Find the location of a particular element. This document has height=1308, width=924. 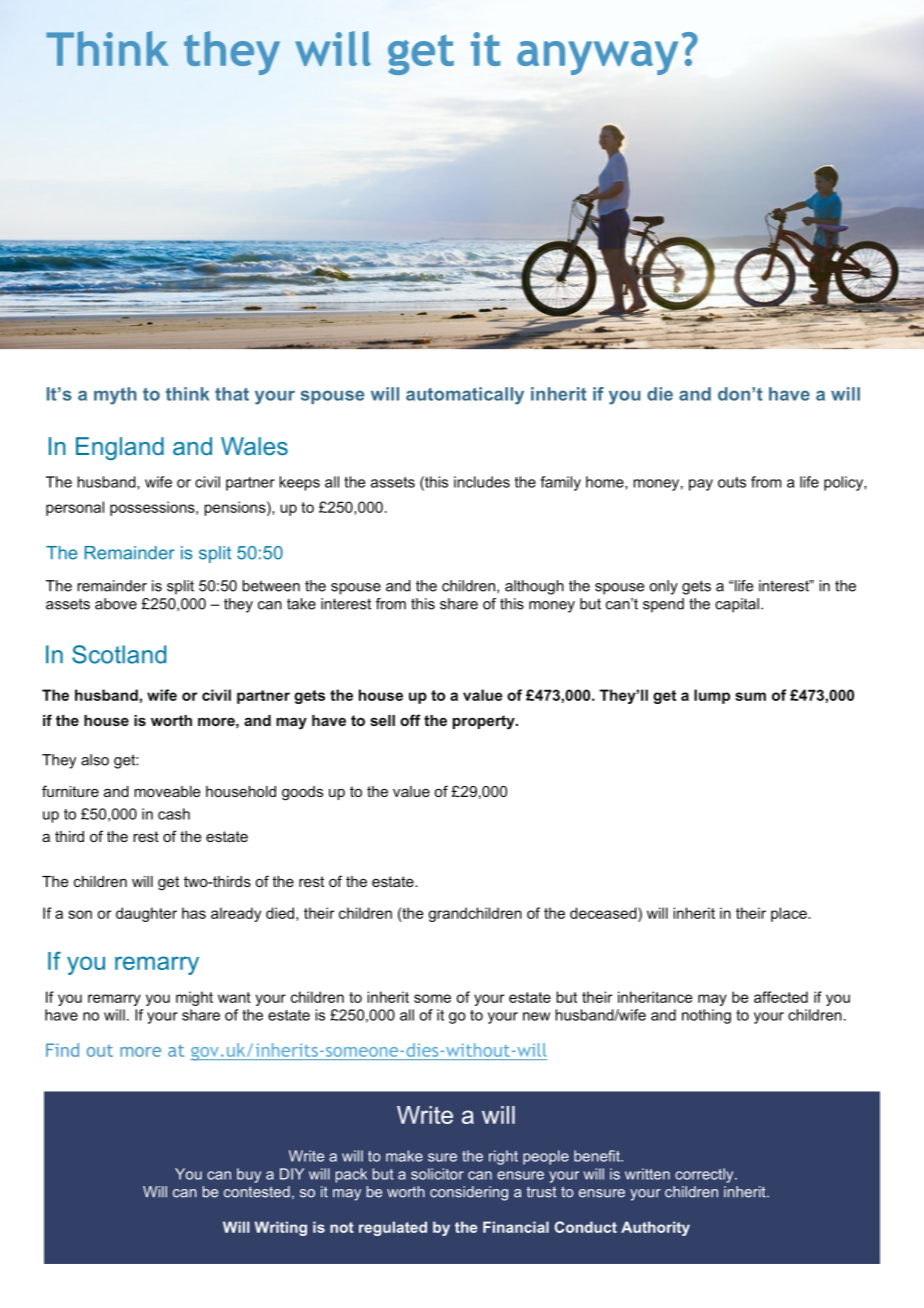

although is located at coordinates (534, 587).
